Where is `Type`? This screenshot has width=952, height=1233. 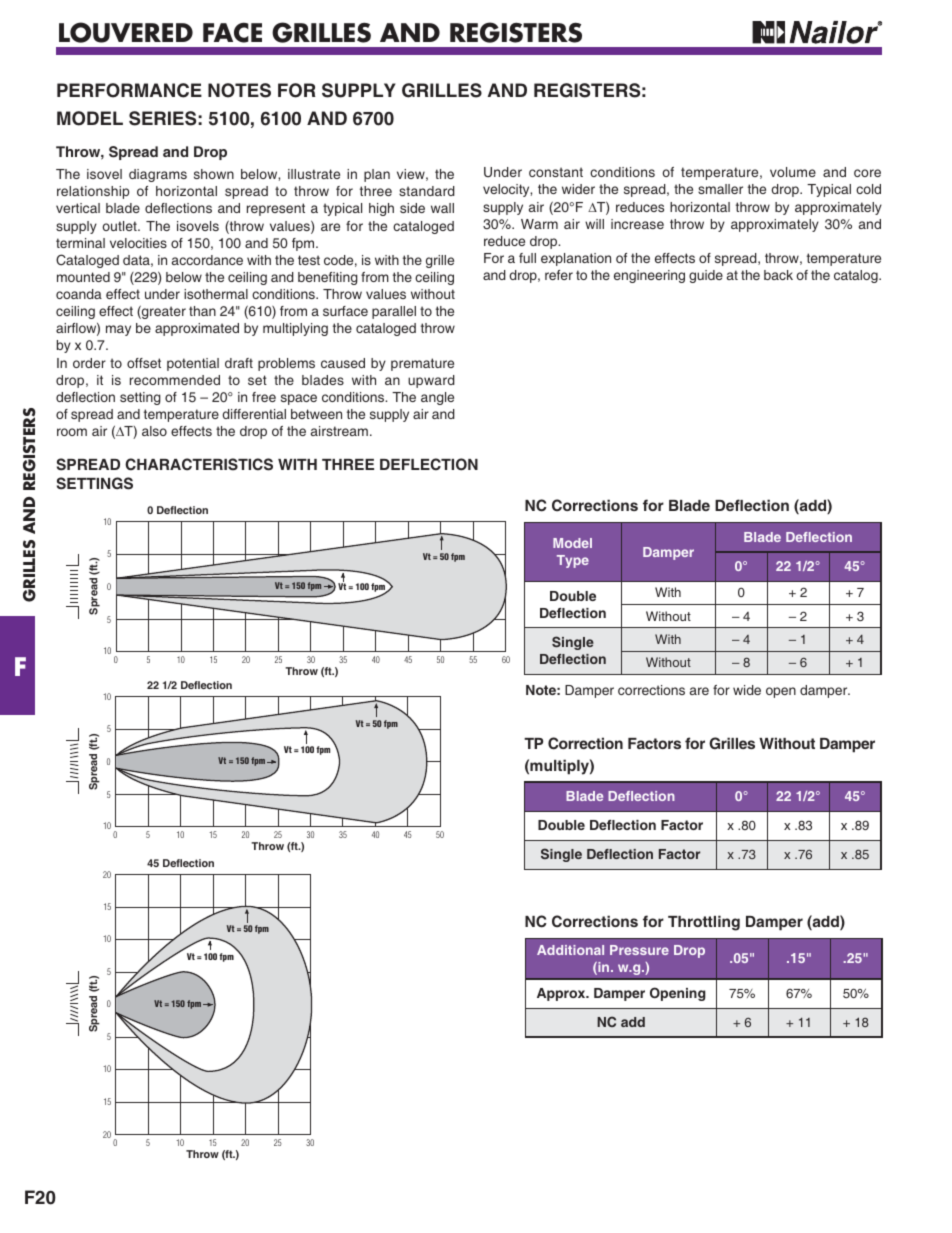 Type is located at coordinates (573, 561).
